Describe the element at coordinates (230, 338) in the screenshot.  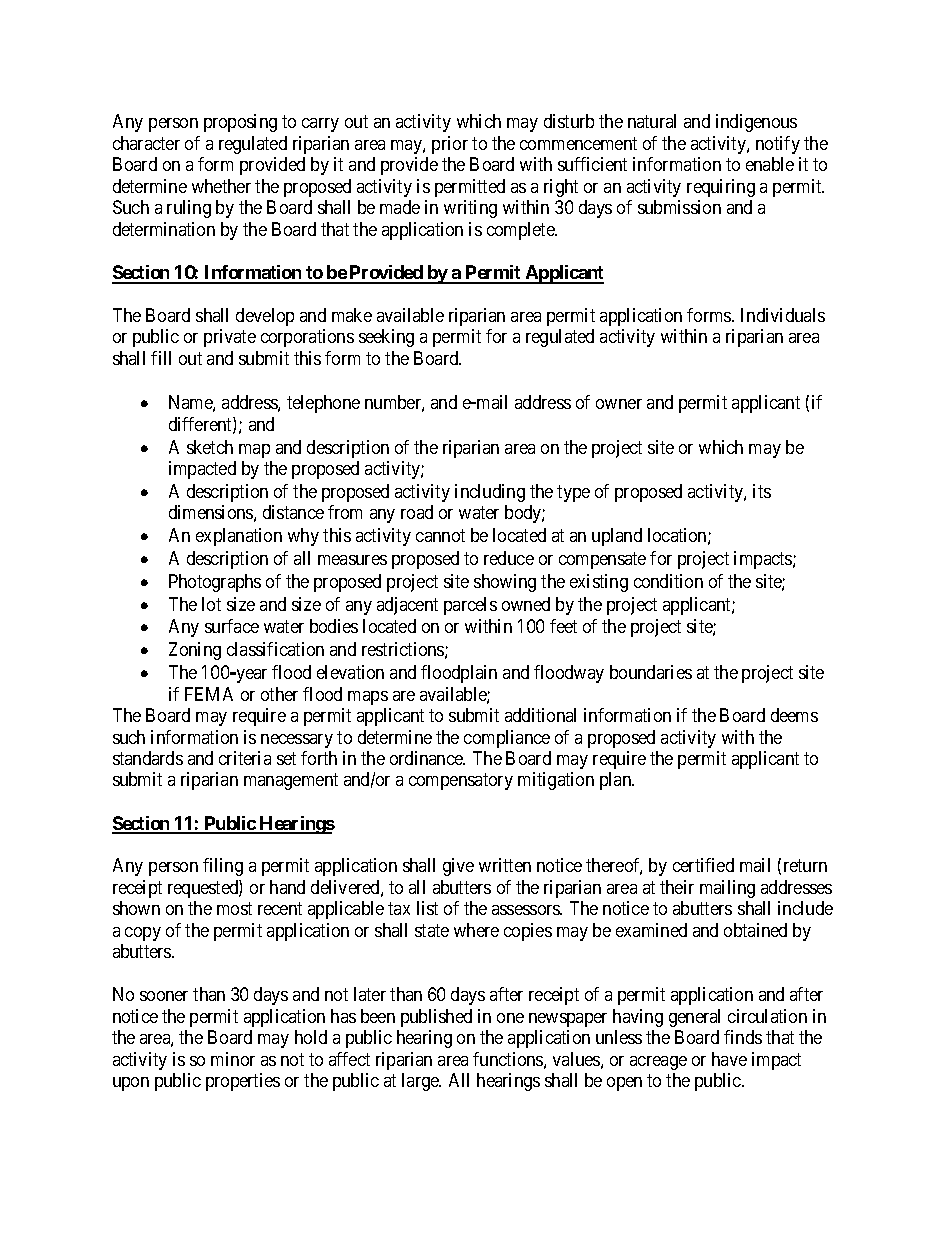
I see `private` at that location.
